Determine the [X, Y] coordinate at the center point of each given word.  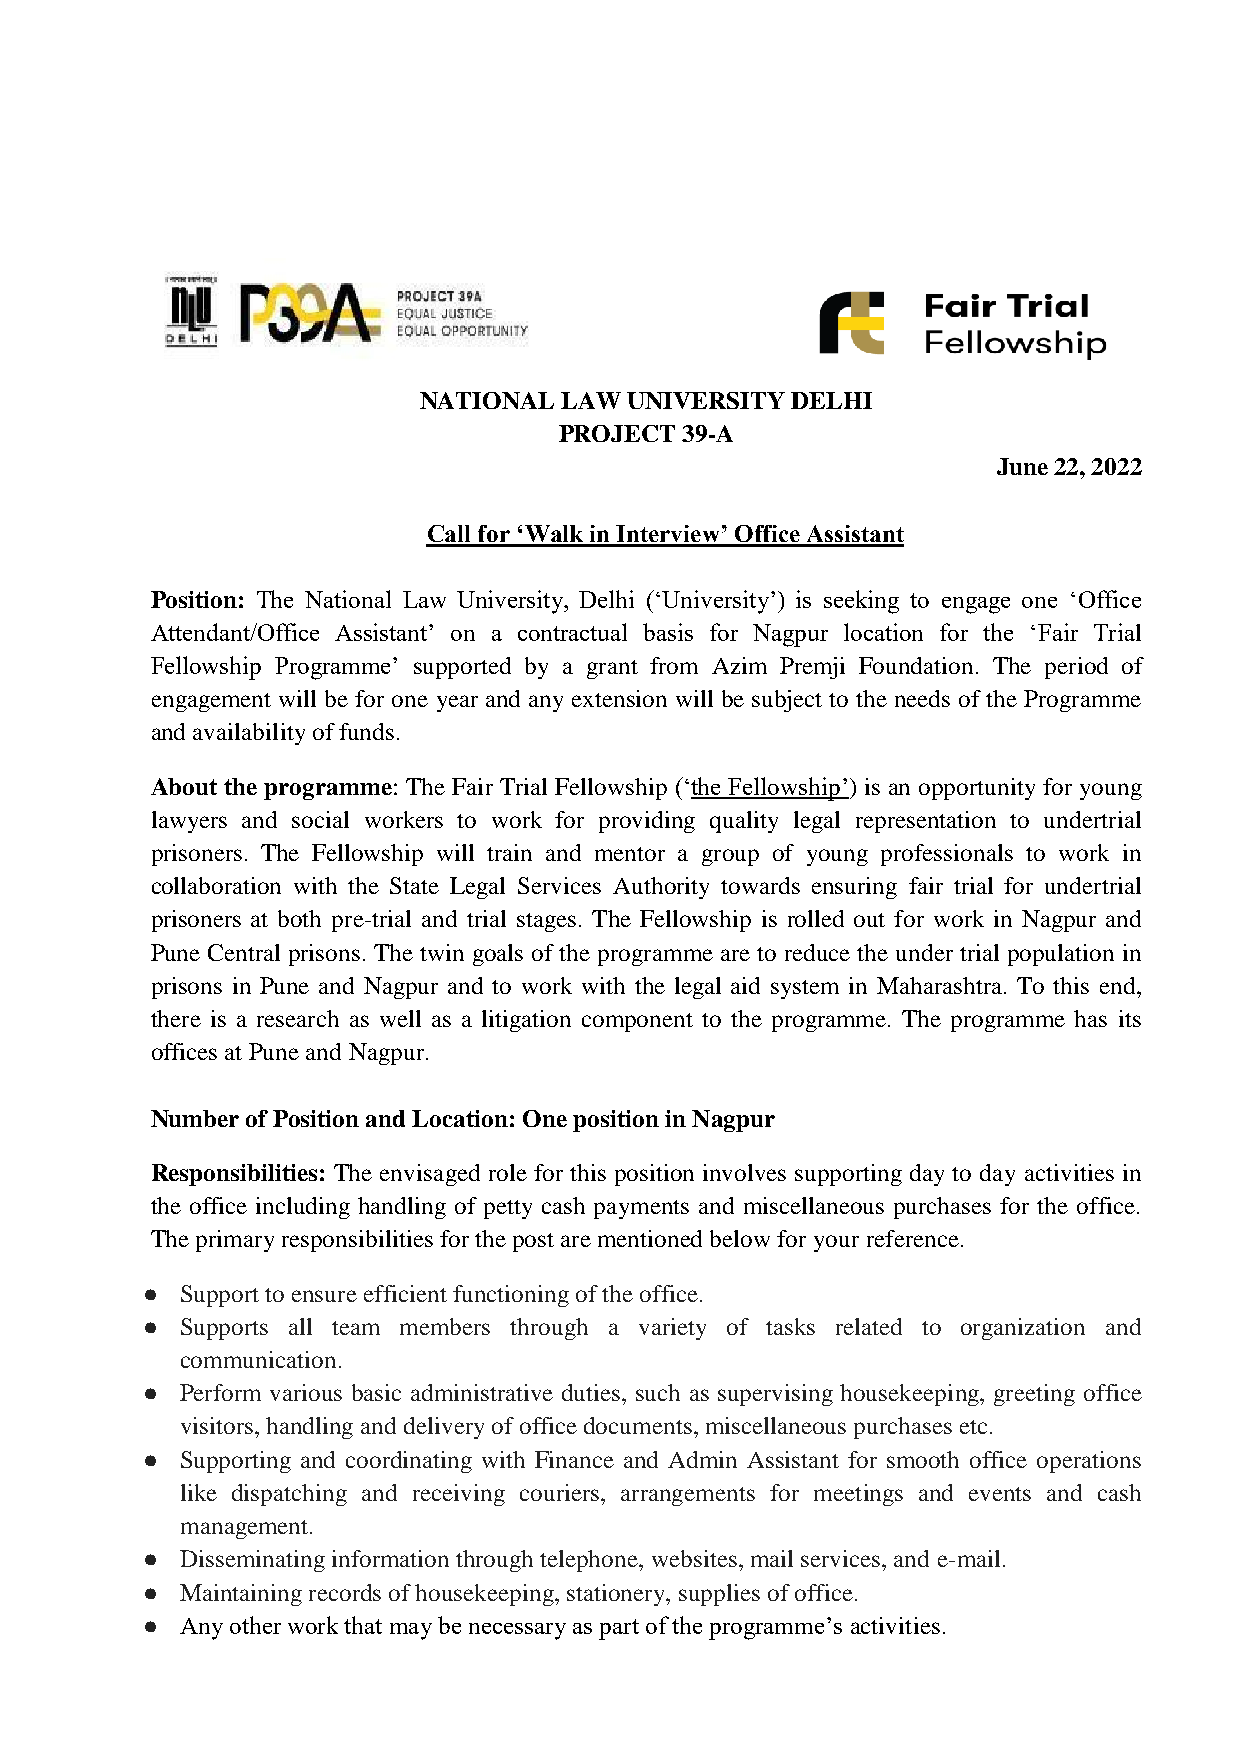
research [298, 1018]
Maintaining [241, 1595]
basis [668, 632]
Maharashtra [941, 985]
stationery [617, 1595]
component [637, 1022]
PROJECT [617, 433]
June [1022, 466]
